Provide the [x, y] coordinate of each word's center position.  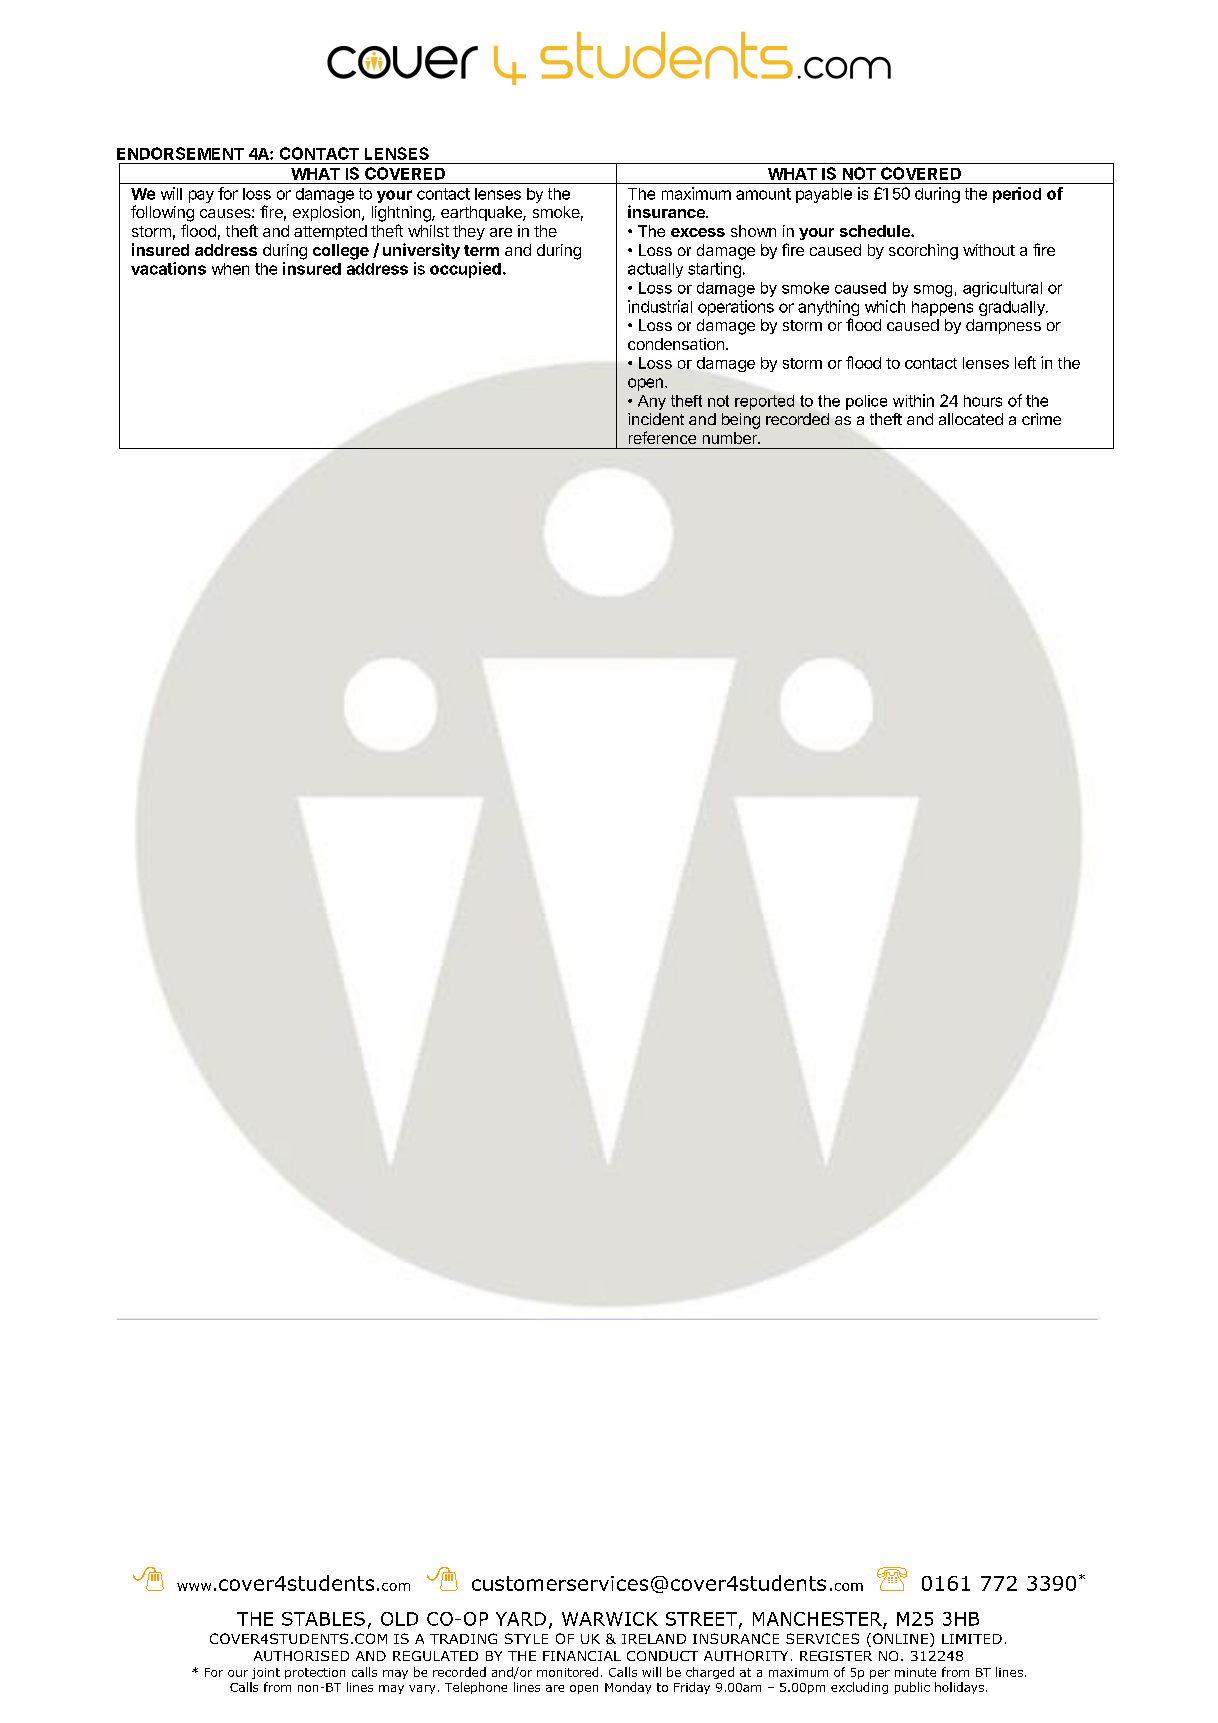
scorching [923, 252]
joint [266, 1673]
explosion [328, 213]
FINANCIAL [582, 1656]
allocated [971, 419]
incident [656, 419]
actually [655, 270]
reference [662, 437]
